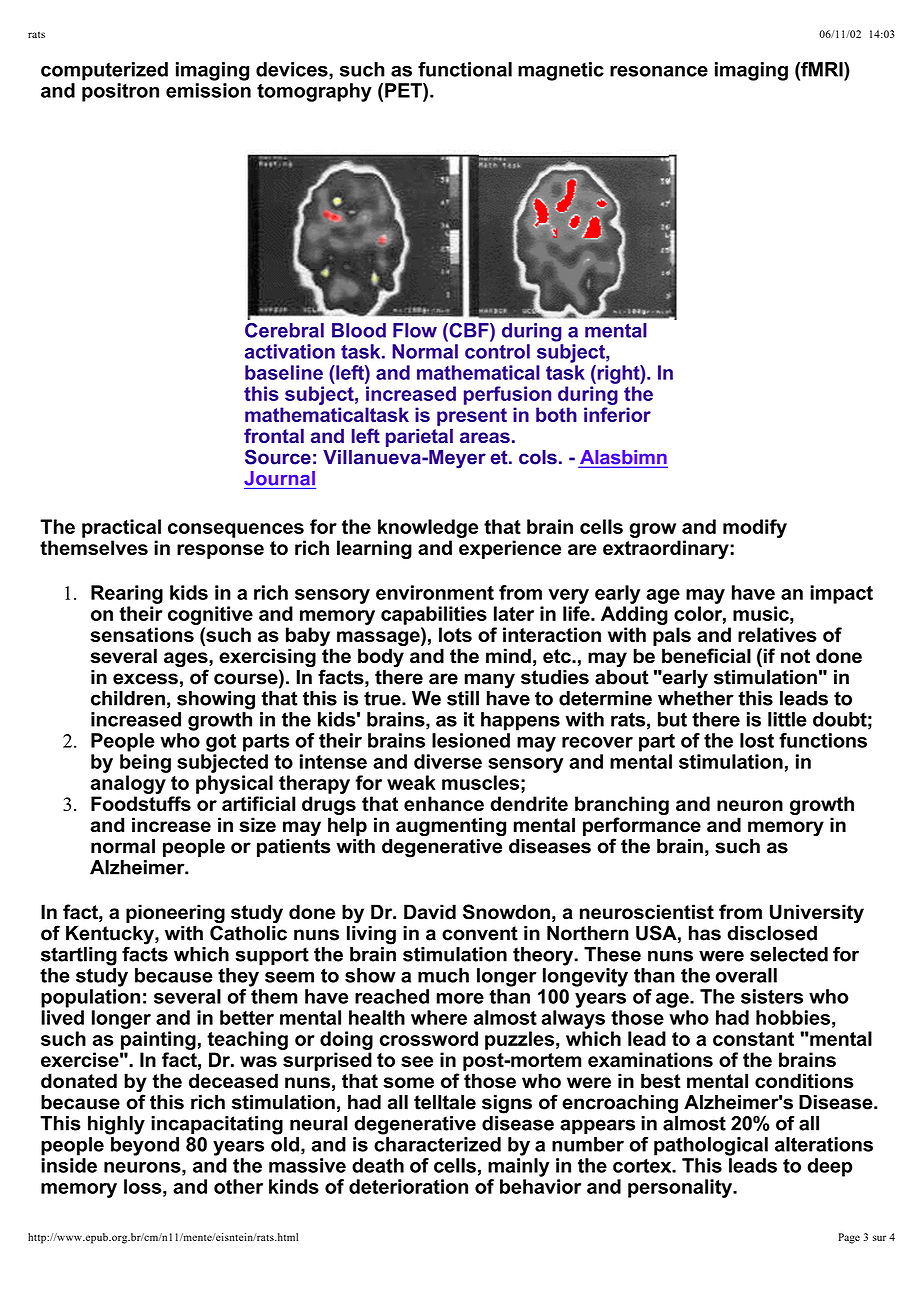 This page has height=1308, width=924. Describe the element at coordinates (428, 528) in the page. I see `knowledge` at that location.
